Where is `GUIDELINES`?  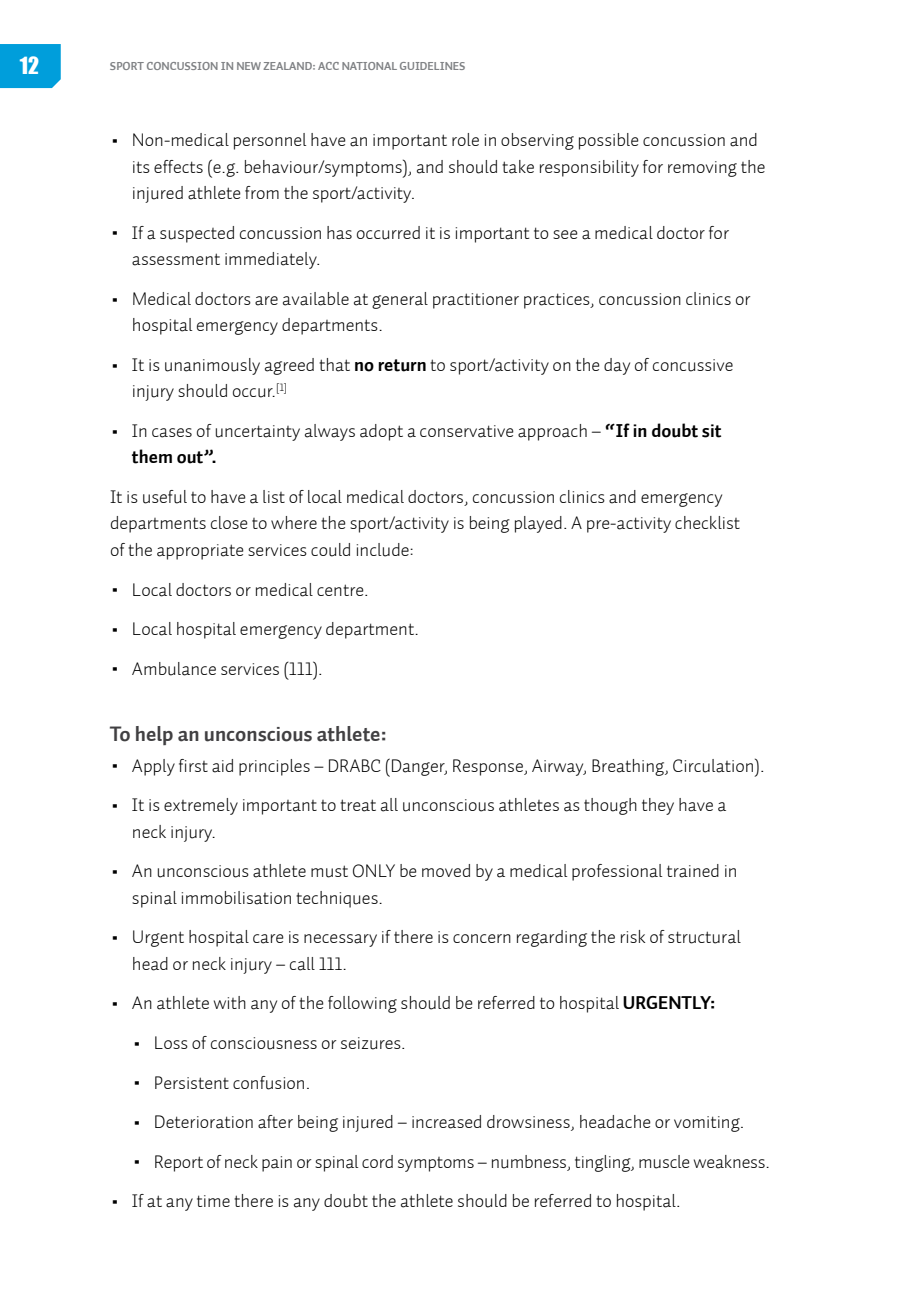
GUIDELINES is located at coordinates (432, 66).
